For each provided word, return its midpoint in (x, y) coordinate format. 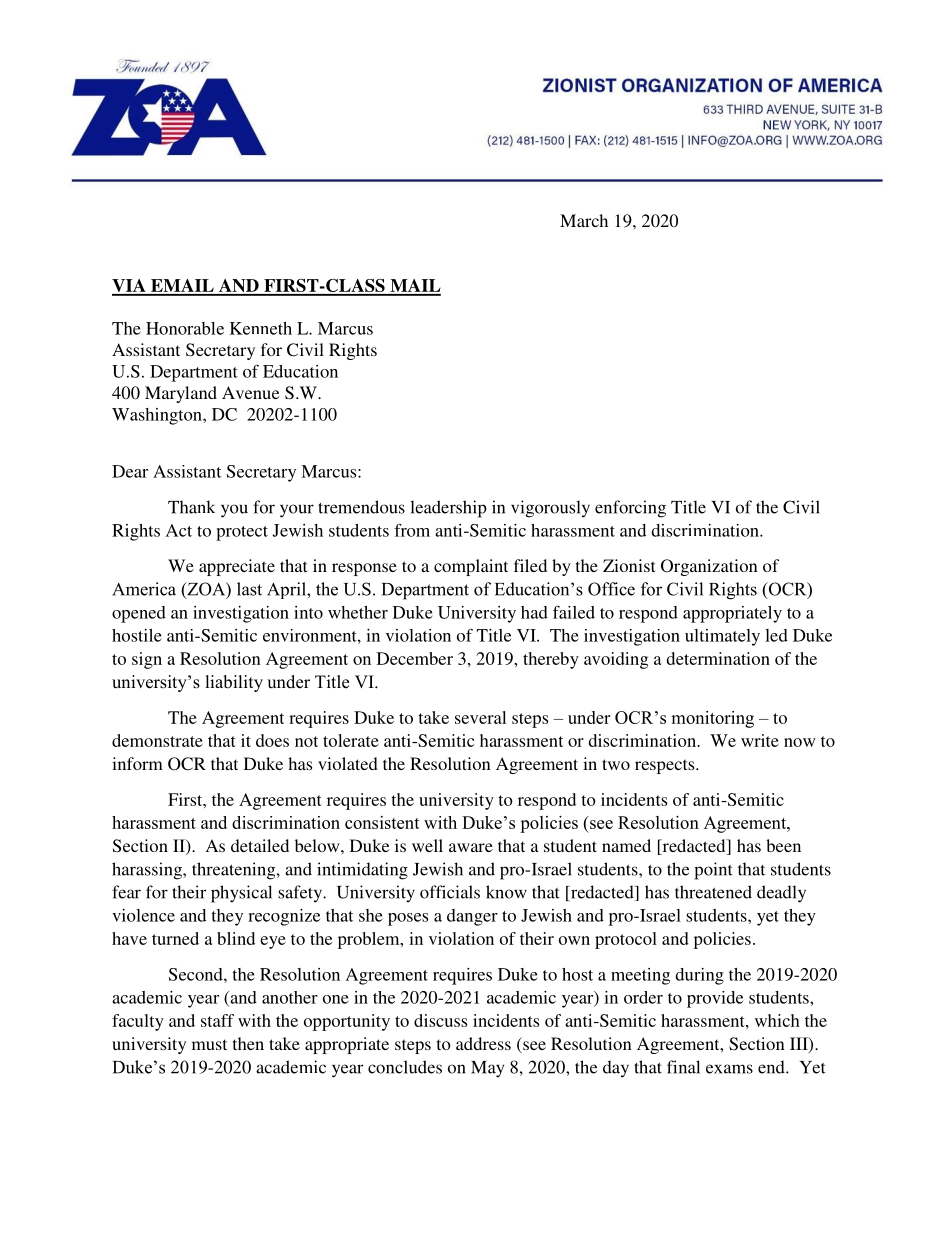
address (483, 1043)
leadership (448, 509)
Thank (191, 507)
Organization (709, 567)
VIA (130, 287)
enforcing (630, 509)
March (584, 220)
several (480, 717)
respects (666, 766)
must (209, 1044)
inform (137, 763)
